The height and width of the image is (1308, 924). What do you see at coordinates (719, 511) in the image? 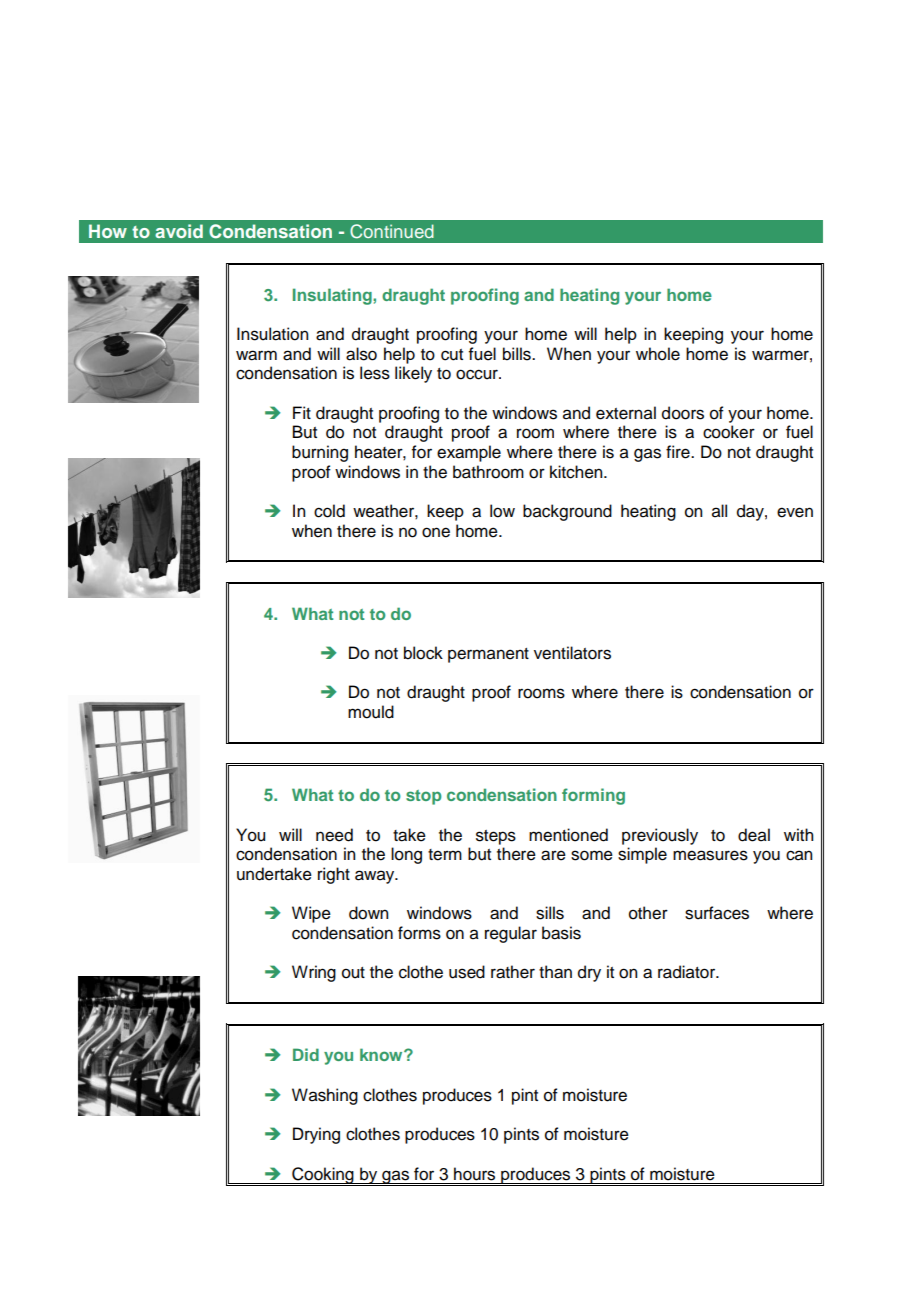
I see `all` at bounding box center [719, 511].
